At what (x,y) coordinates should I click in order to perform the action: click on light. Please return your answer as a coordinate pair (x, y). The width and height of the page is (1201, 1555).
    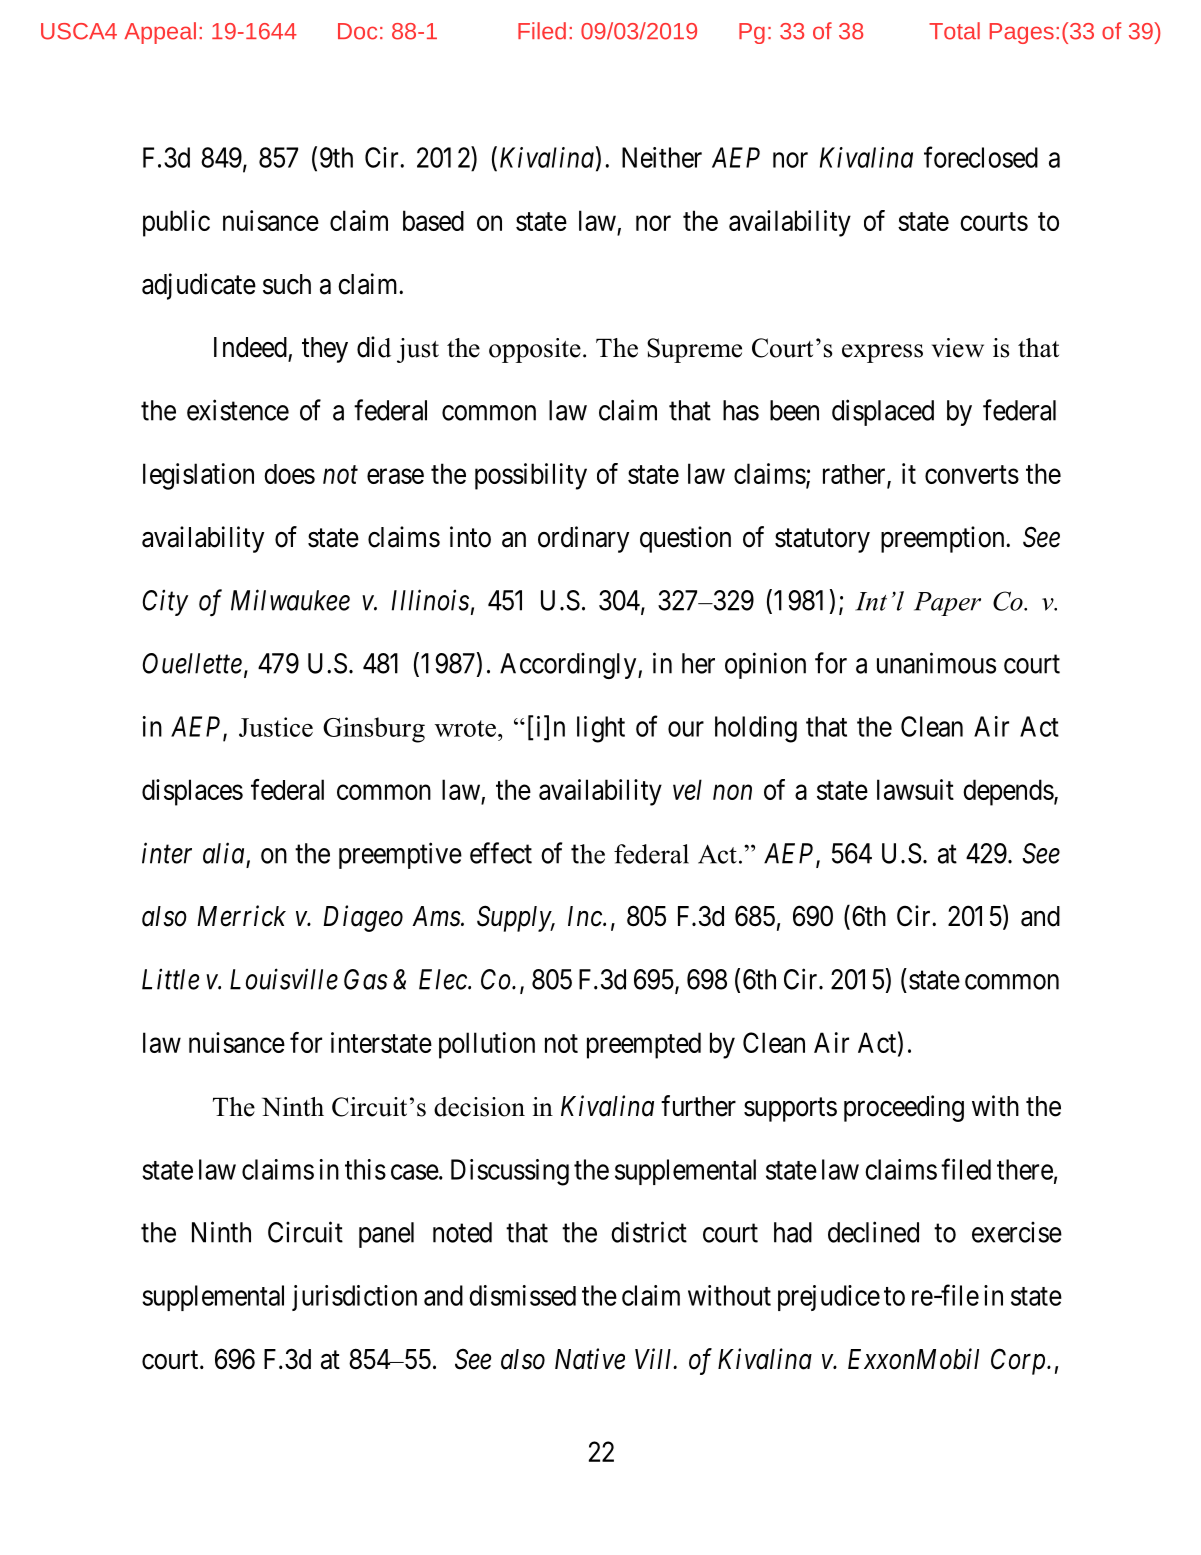
    Looking at the image, I should click on (601, 729).
